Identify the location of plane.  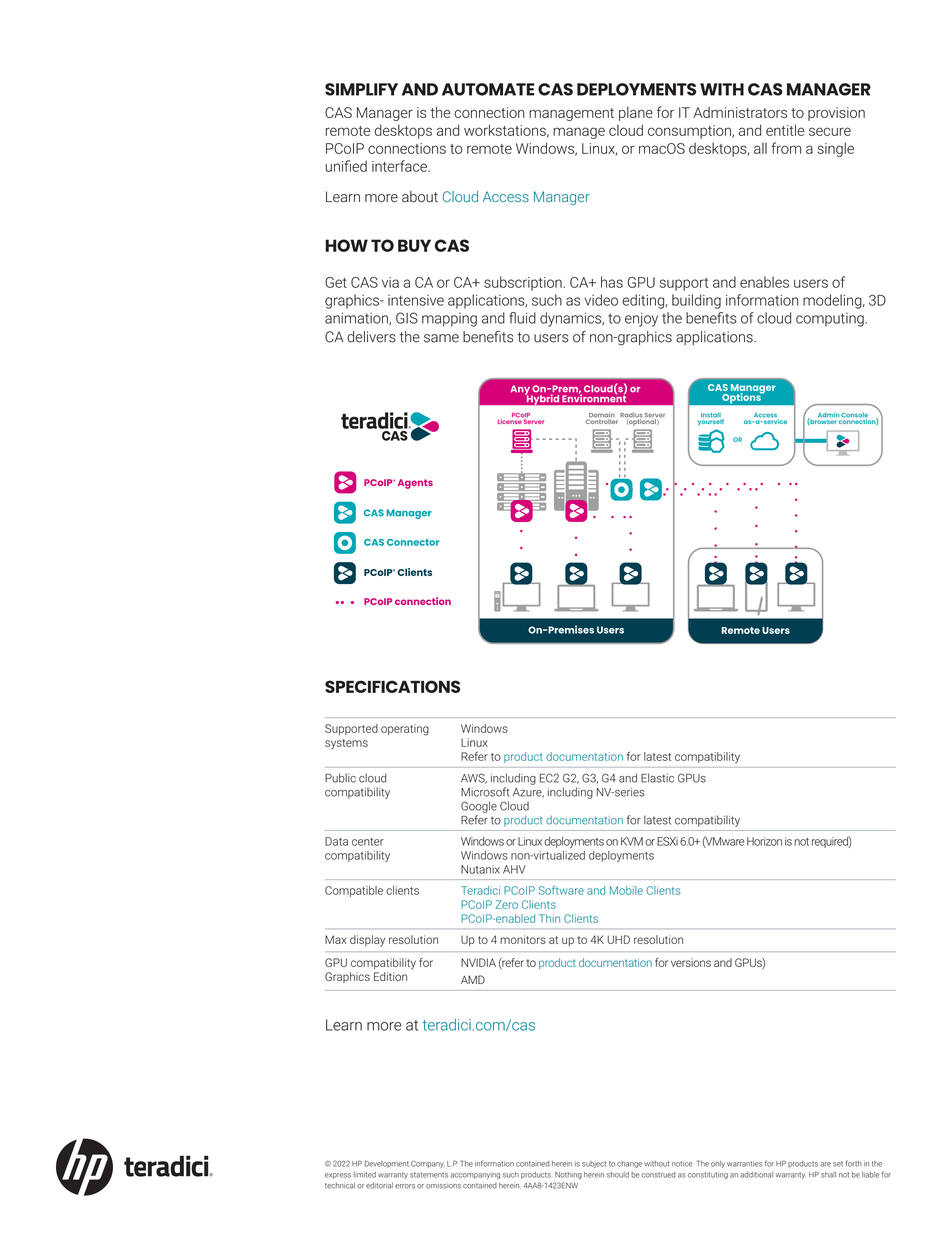
(636, 114).
